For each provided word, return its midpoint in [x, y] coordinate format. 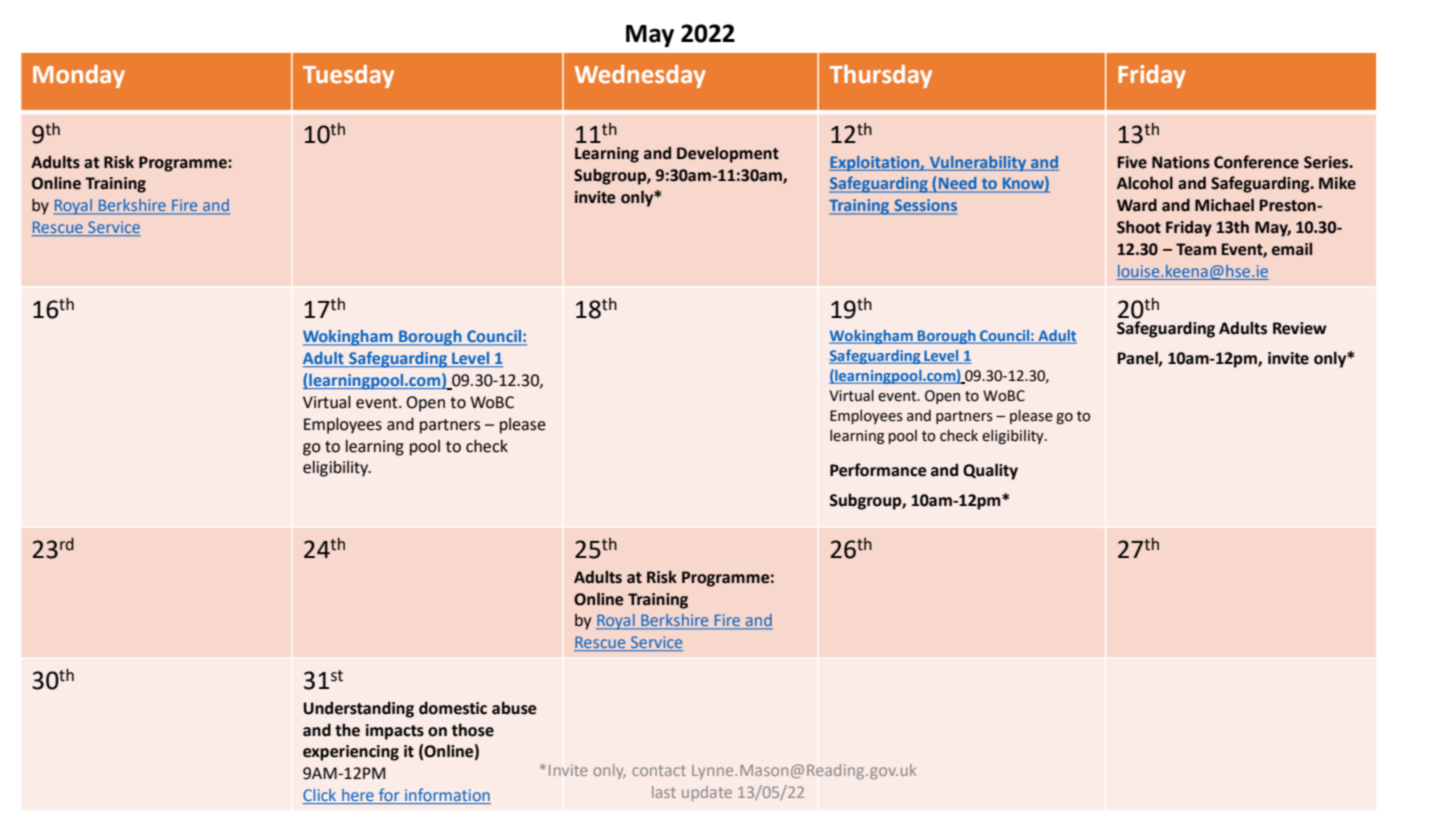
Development [728, 155]
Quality [990, 471]
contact [659, 770]
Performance [878, 470]
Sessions [925, 206]
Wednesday [640, 76]
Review [1300, 328]
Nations [1181, 162]
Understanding [358, 709]
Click [321, 796]
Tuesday [348, 76]
